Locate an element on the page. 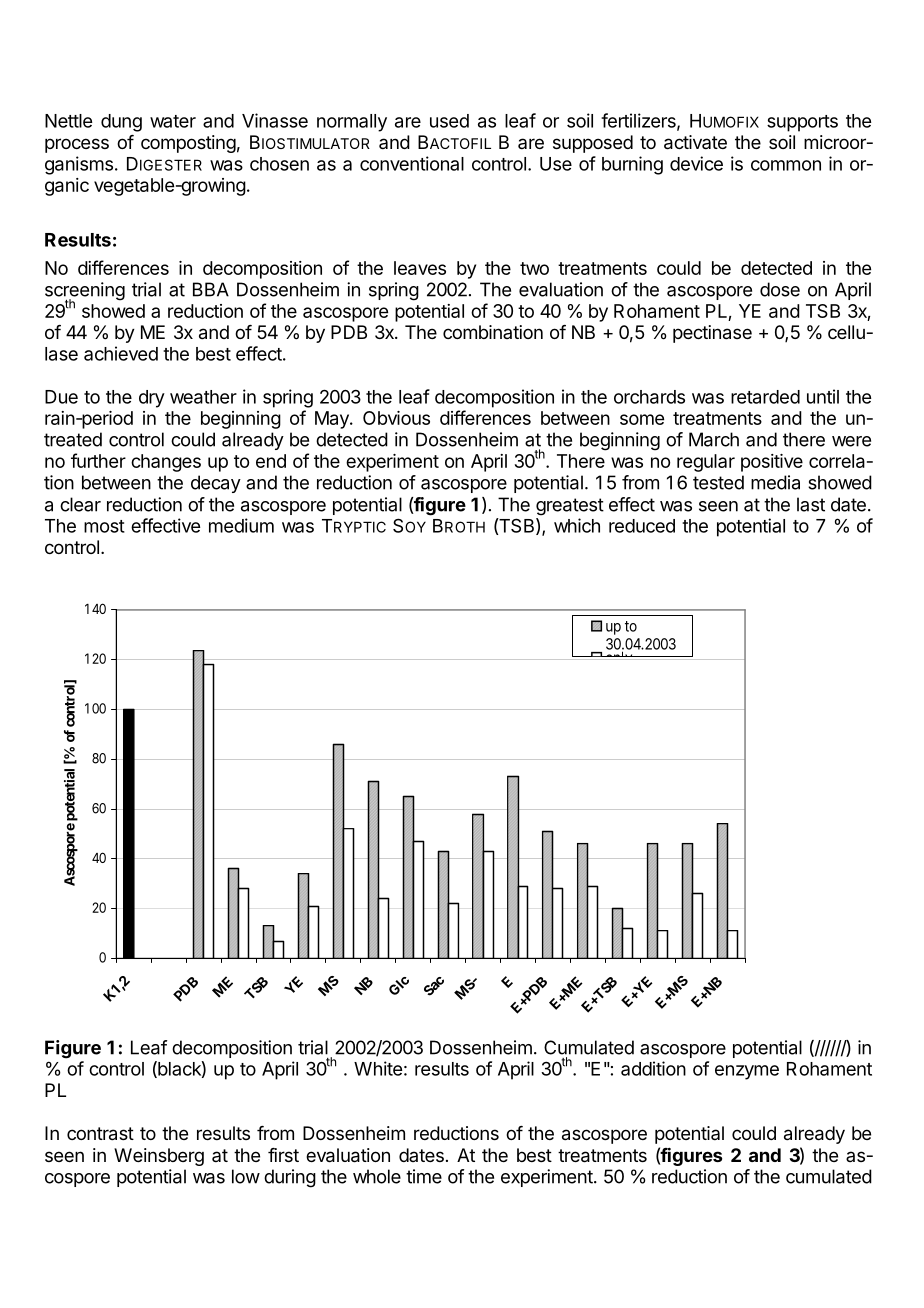 Image resolution: width=924 pixels, height=1308 pixels. common is located at coordinates (786, 165).
